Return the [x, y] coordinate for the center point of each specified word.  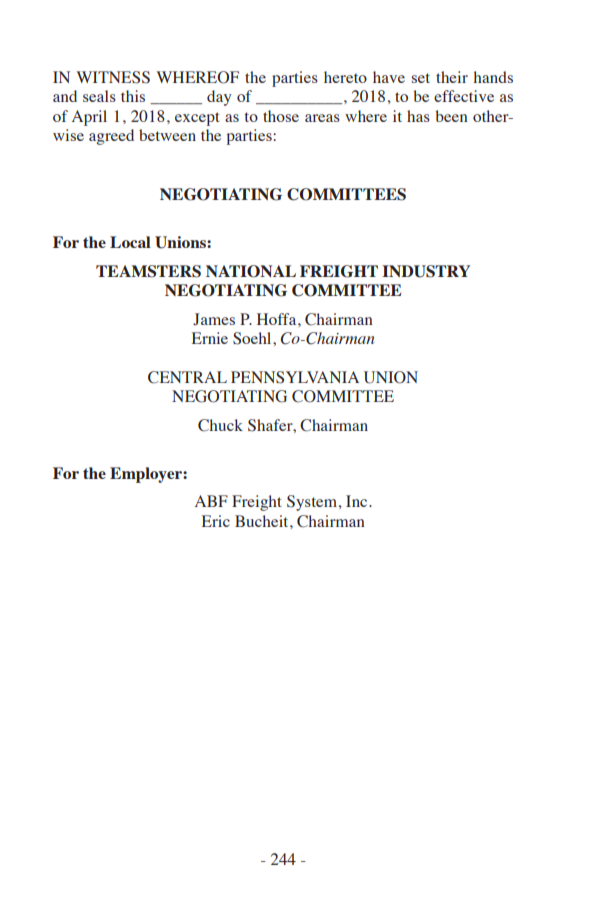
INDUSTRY [426, 271]
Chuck [220, 425]
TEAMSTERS [148, 271]
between [167, 135]
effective [464, 96]
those [281, 116]
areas [322, 118]
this [133, 96]
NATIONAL [251, 271]
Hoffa [278, 319]
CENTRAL [187, 377]
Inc [358, 501]
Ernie [210, 338]
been [451, 116]
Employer [147, 475]
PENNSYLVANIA [295, 377]
